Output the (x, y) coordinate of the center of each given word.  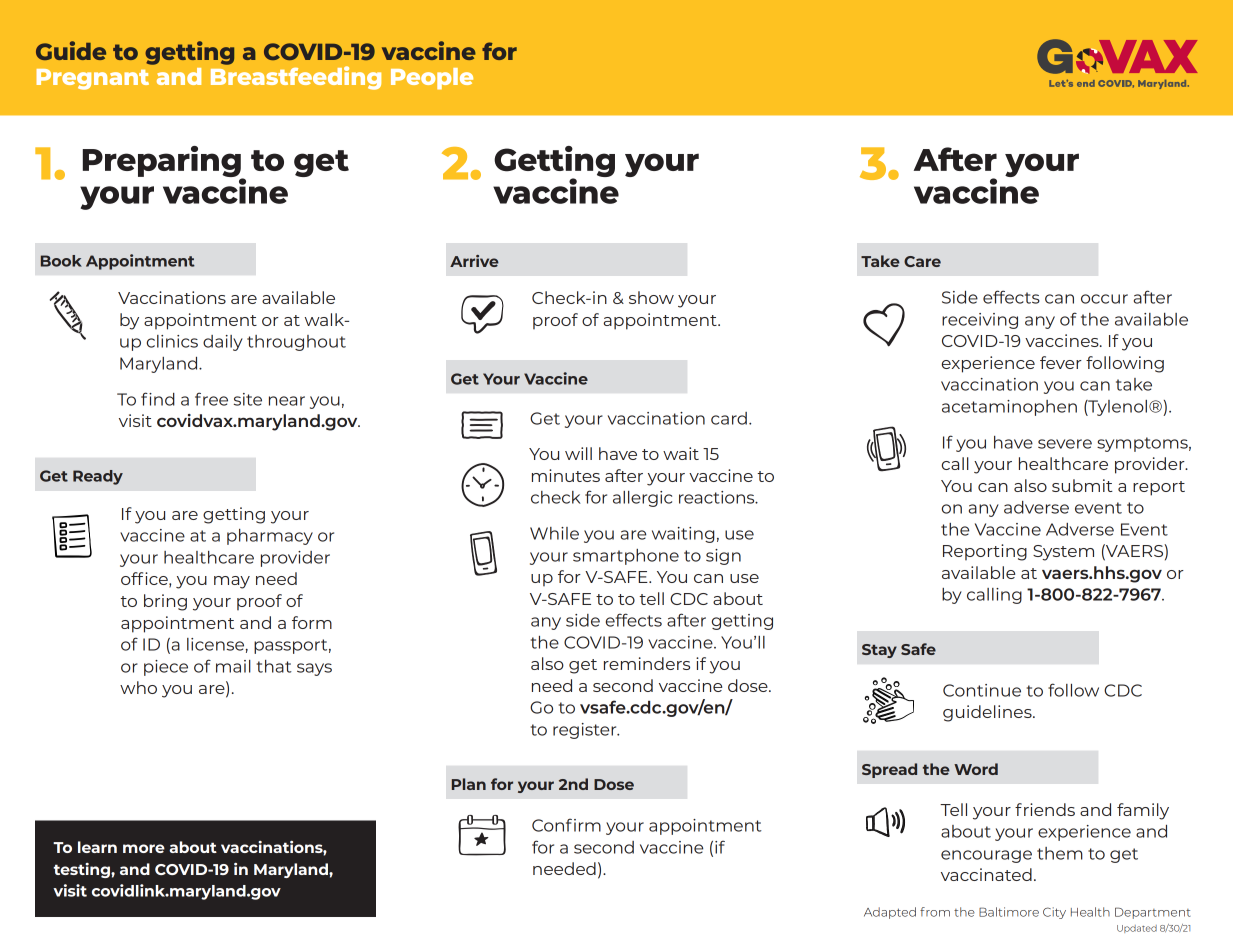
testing (82, 870)
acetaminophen (1009, 408)
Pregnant (93, 79)
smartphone (626, 557)
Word (976, 769)
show (651, 297)
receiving (980, 321)
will (578, 453)
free (211, 399)
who (138, 687)
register (586, 731)
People (432, 79)
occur (1104, 299)
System (1063, 553)
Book (61, 261)
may (232, 582)
